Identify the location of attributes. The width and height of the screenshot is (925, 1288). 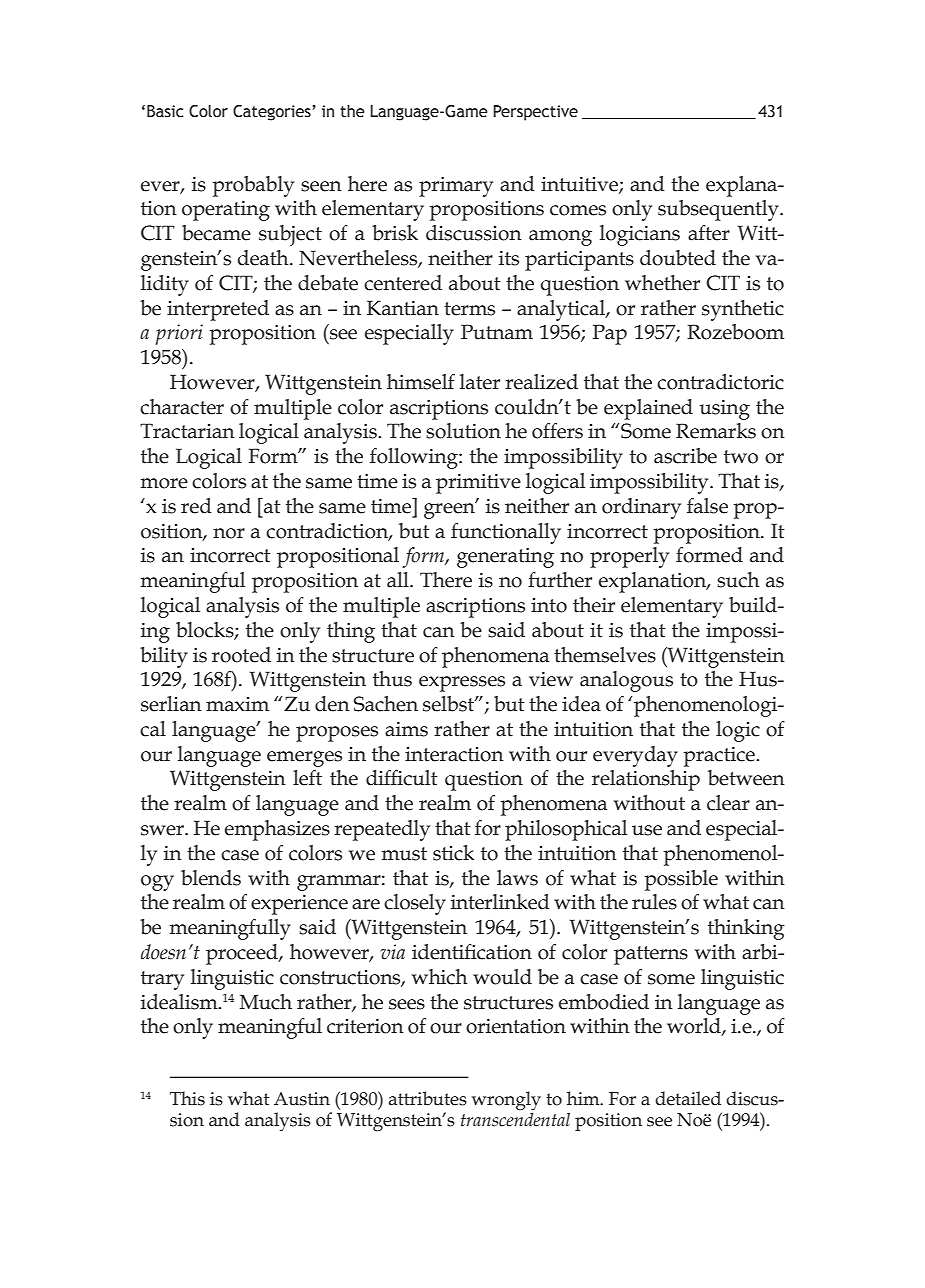
(428, 1098).
